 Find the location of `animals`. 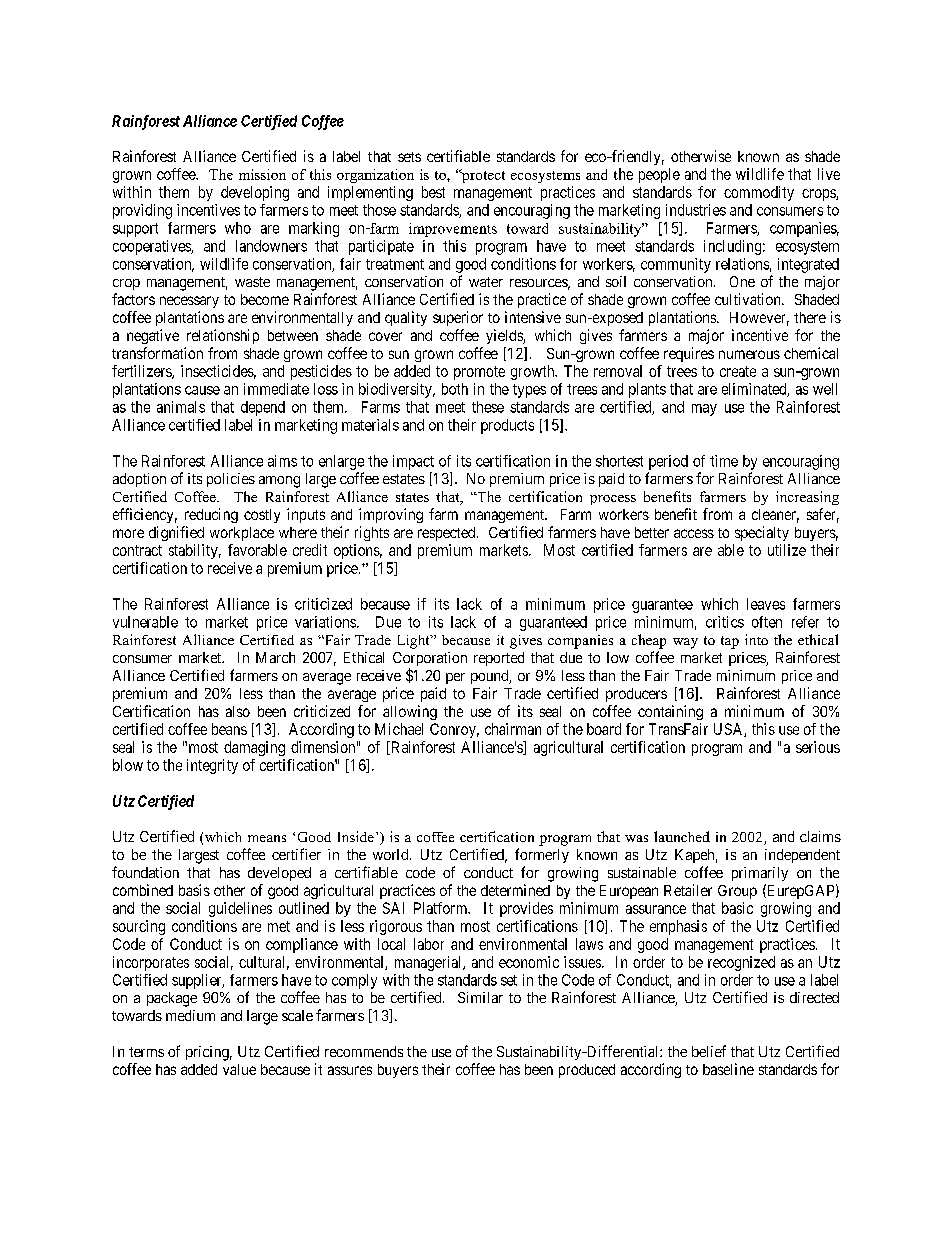

animals is located at coordinates (181, 407).
